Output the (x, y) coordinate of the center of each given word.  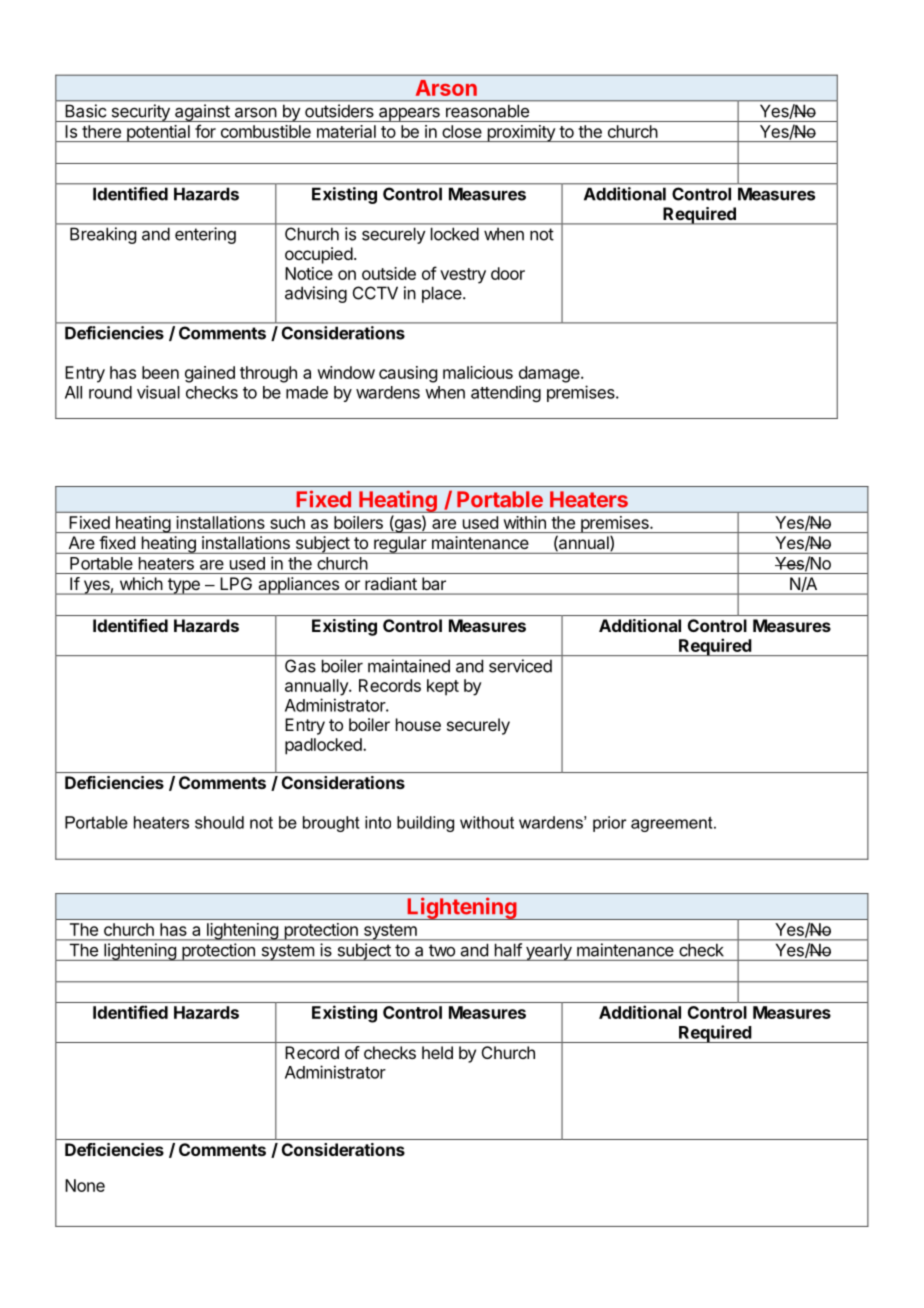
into (378, 822)
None (85, 1185)
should (219, 822)
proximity (521, 133)
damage (550, 374)
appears (409, 114)
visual (158, 392)
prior (610, 824)
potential (158, 133)
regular (400, 545)
